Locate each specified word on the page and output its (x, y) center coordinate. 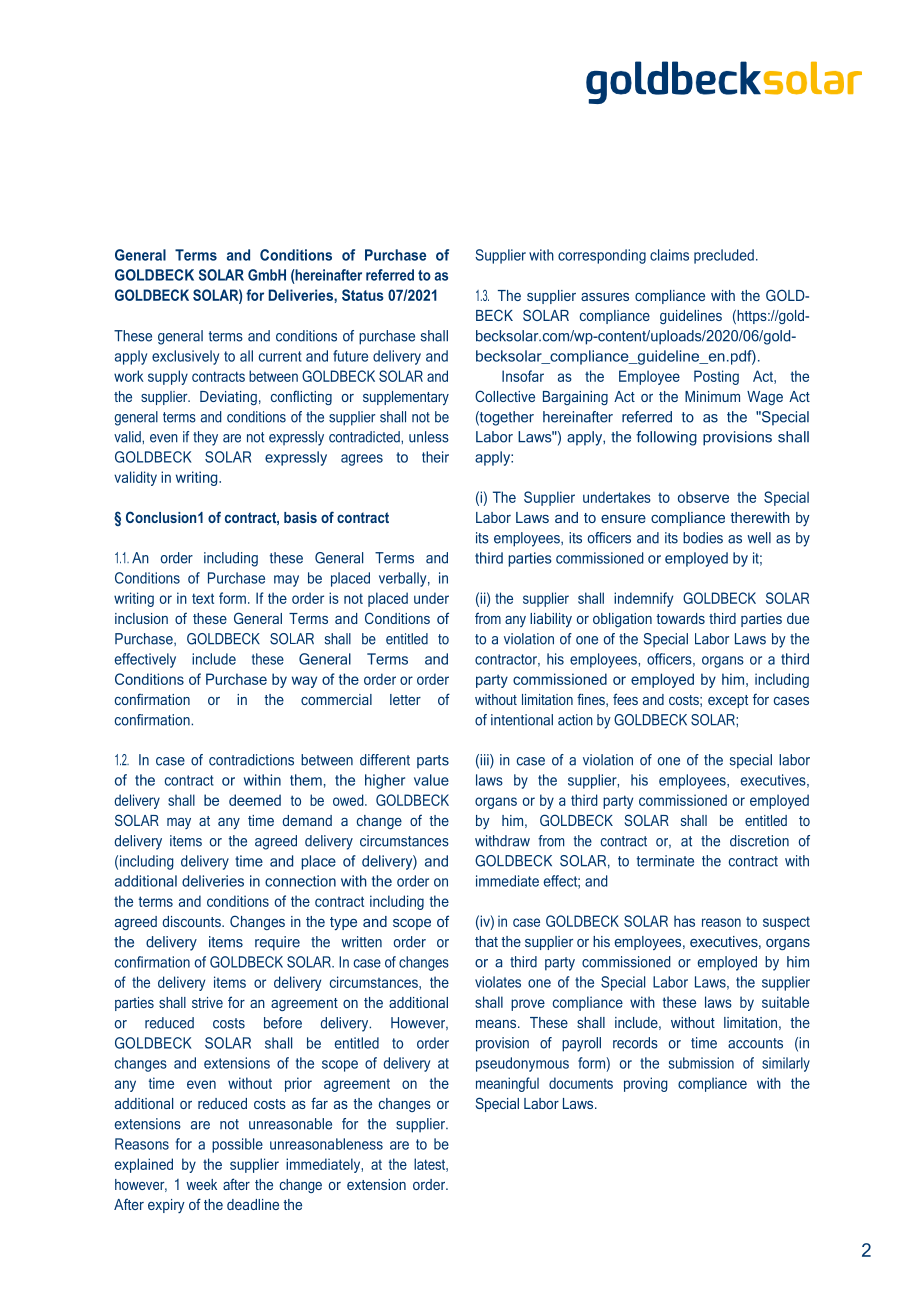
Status (363, 295)
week (201, 1184)
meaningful (507, 1084)
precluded (724, 256)
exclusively (185, 357)
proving (646, 1084)
